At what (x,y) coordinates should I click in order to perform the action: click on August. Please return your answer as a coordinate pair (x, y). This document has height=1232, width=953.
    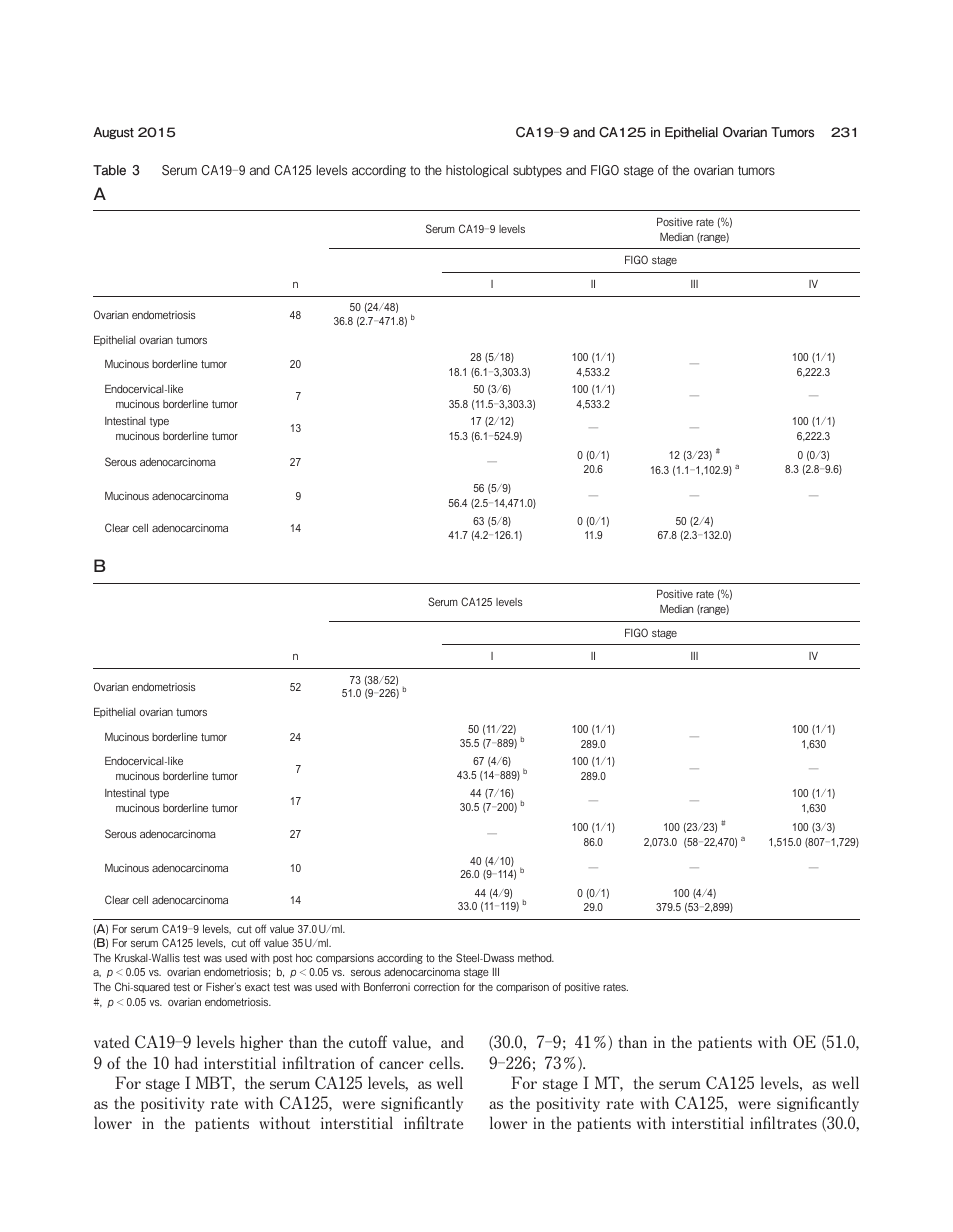
    Looking at the image, I should click on (113, 133).
